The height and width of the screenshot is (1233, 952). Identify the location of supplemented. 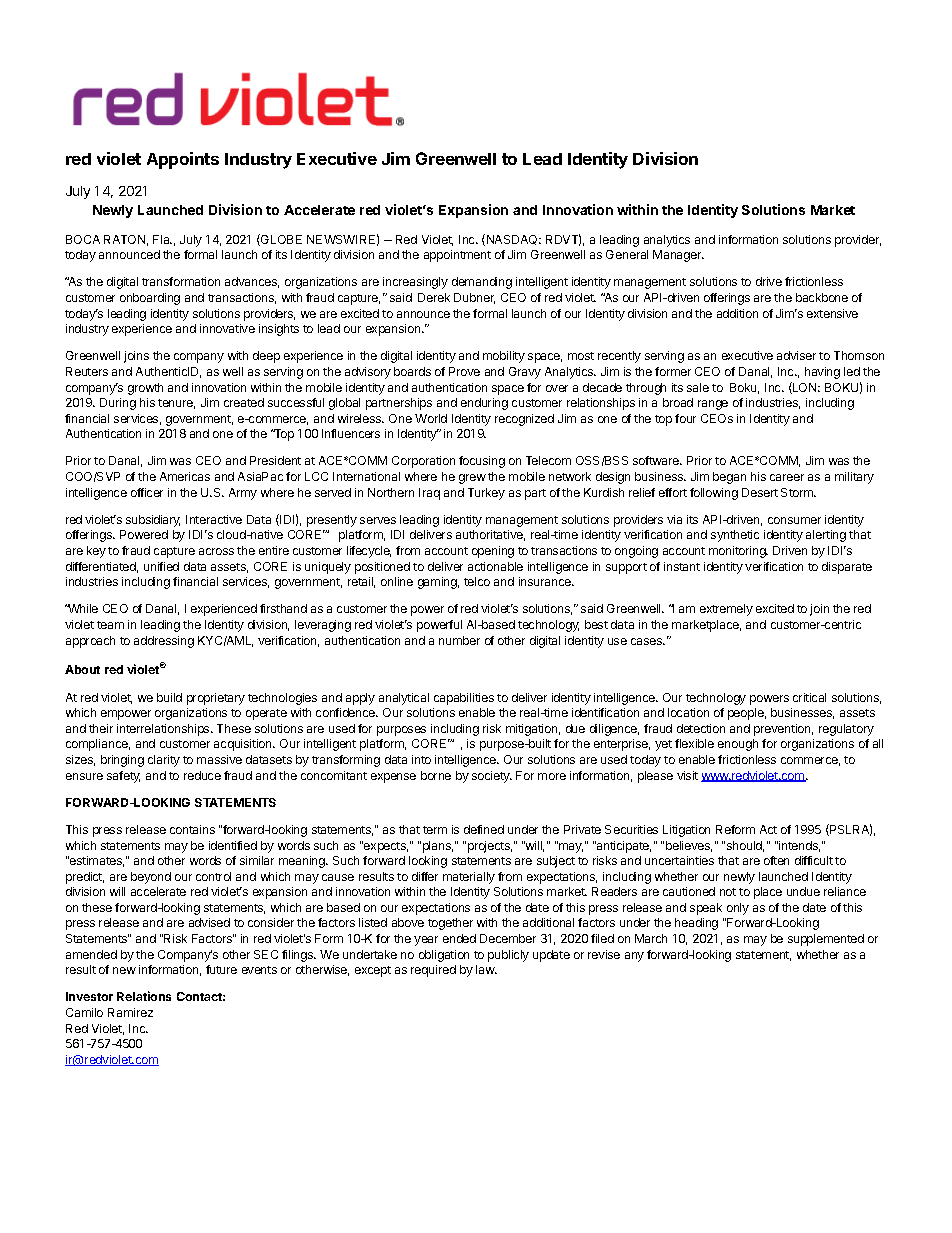
(826, 940).
